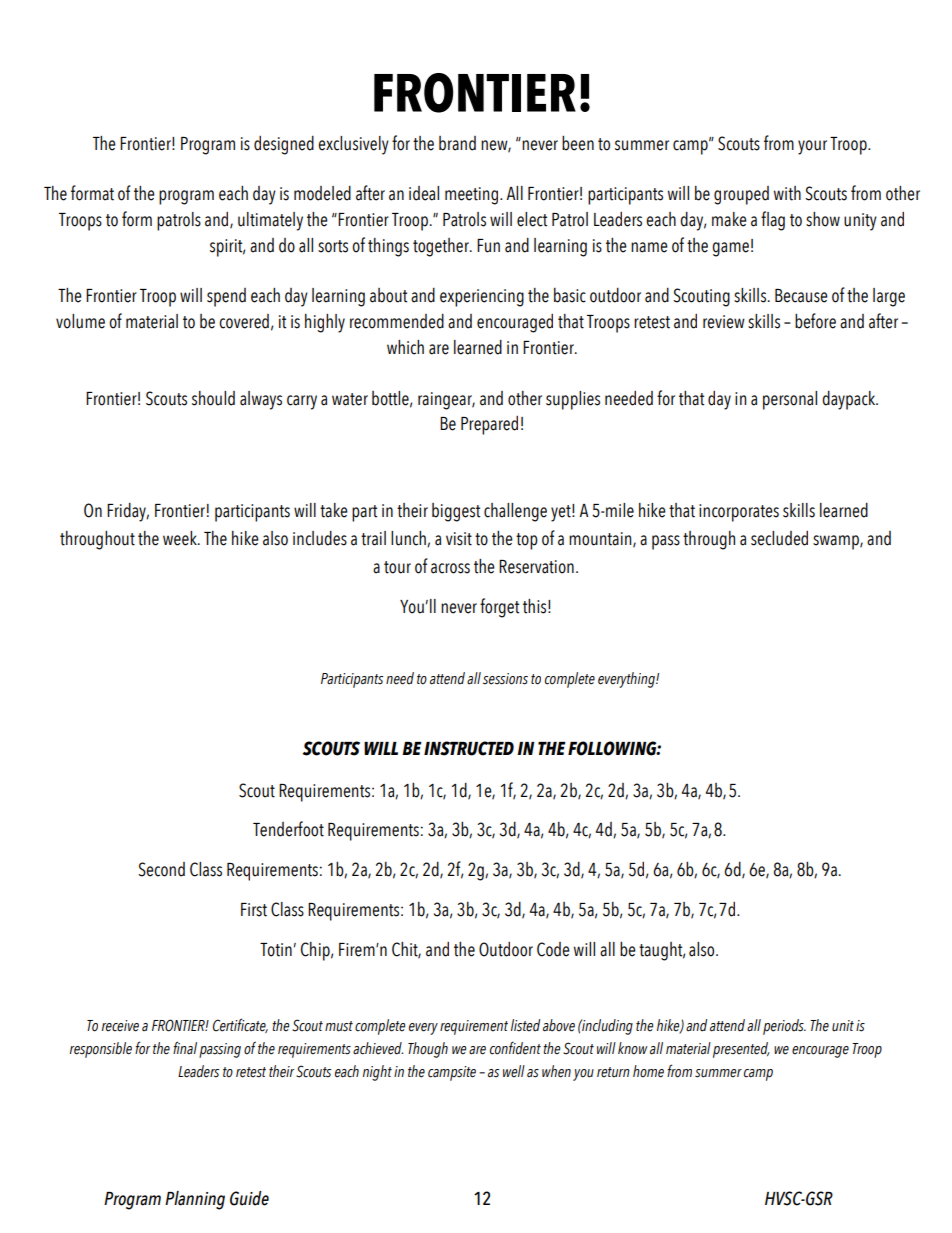 The width and height of the screenshot is (952, 1233). I want to click on meeting, so click(471, 196).
